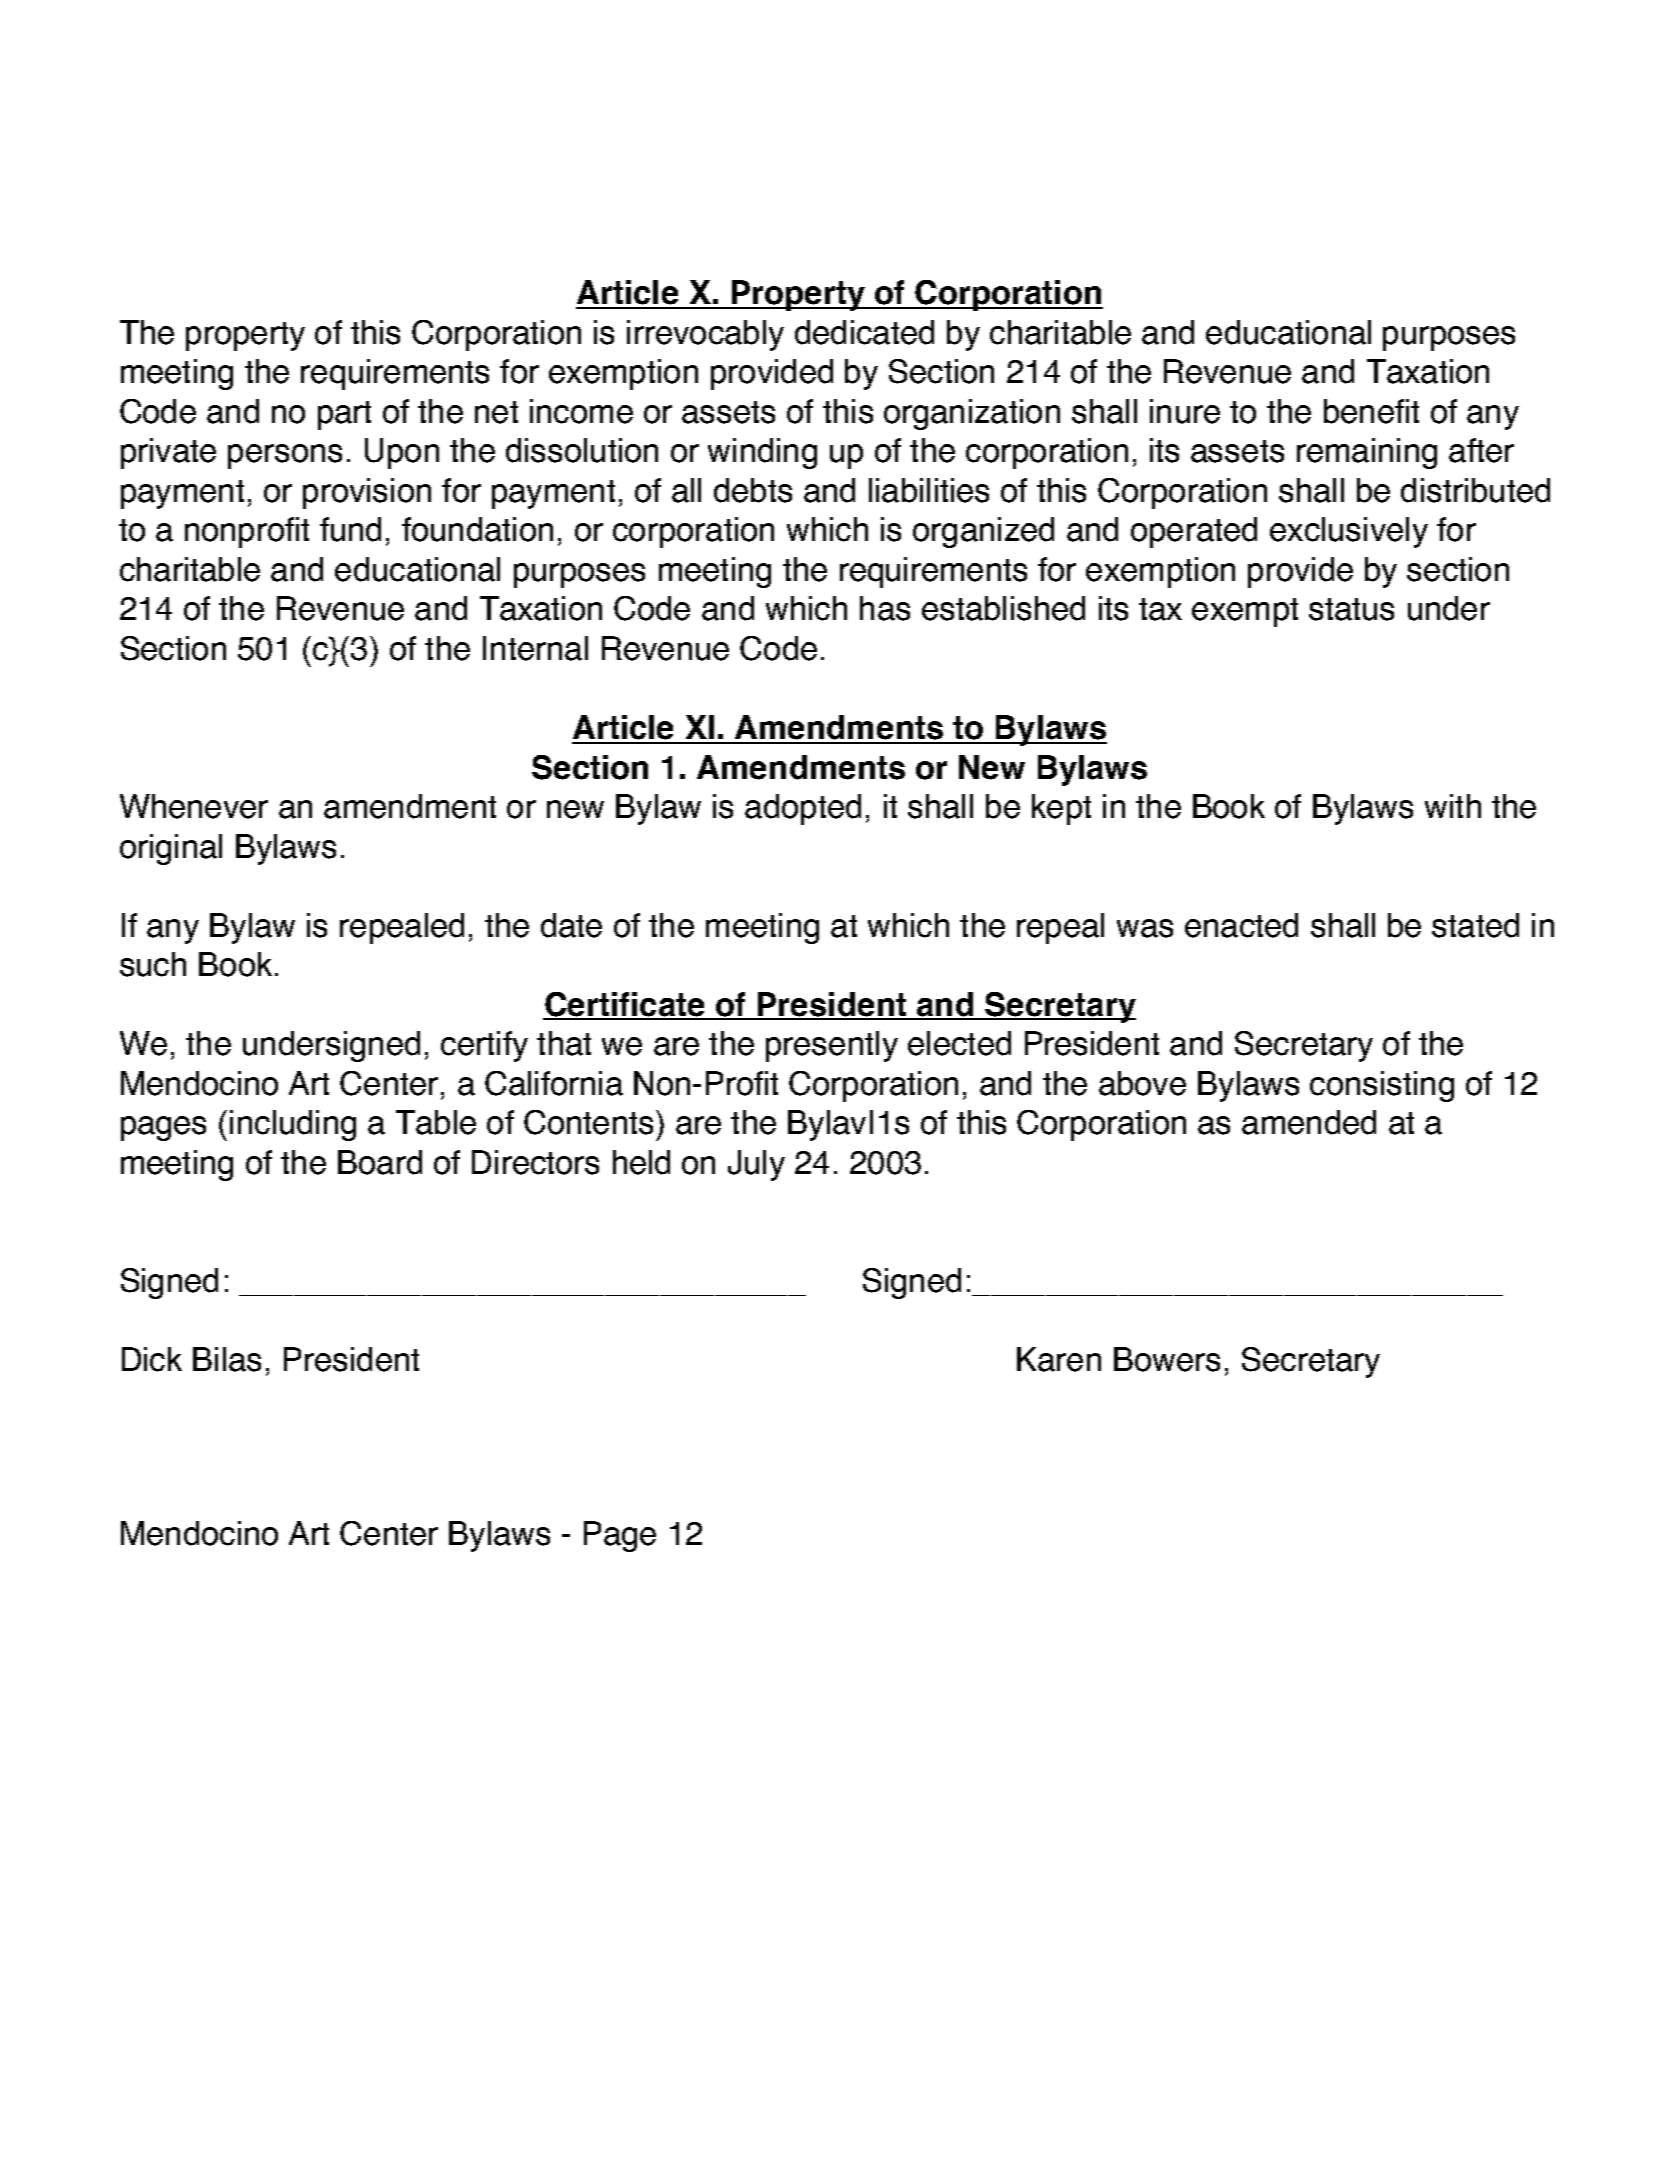  Describe the element at coordinates (864, 332) in the screenshot. I see `dedicated` at that location.
